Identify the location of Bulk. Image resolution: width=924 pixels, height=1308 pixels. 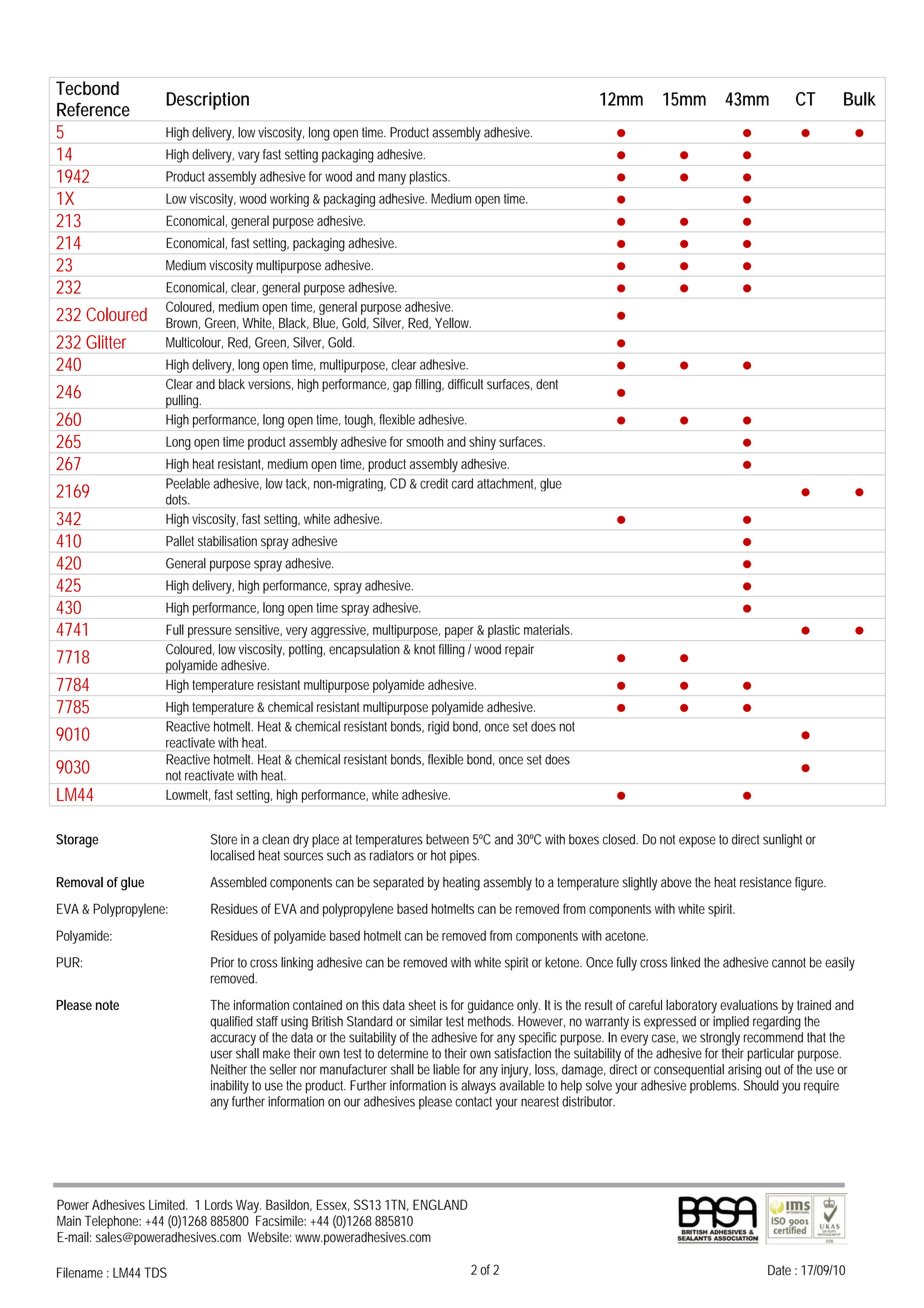
(860, 99).
